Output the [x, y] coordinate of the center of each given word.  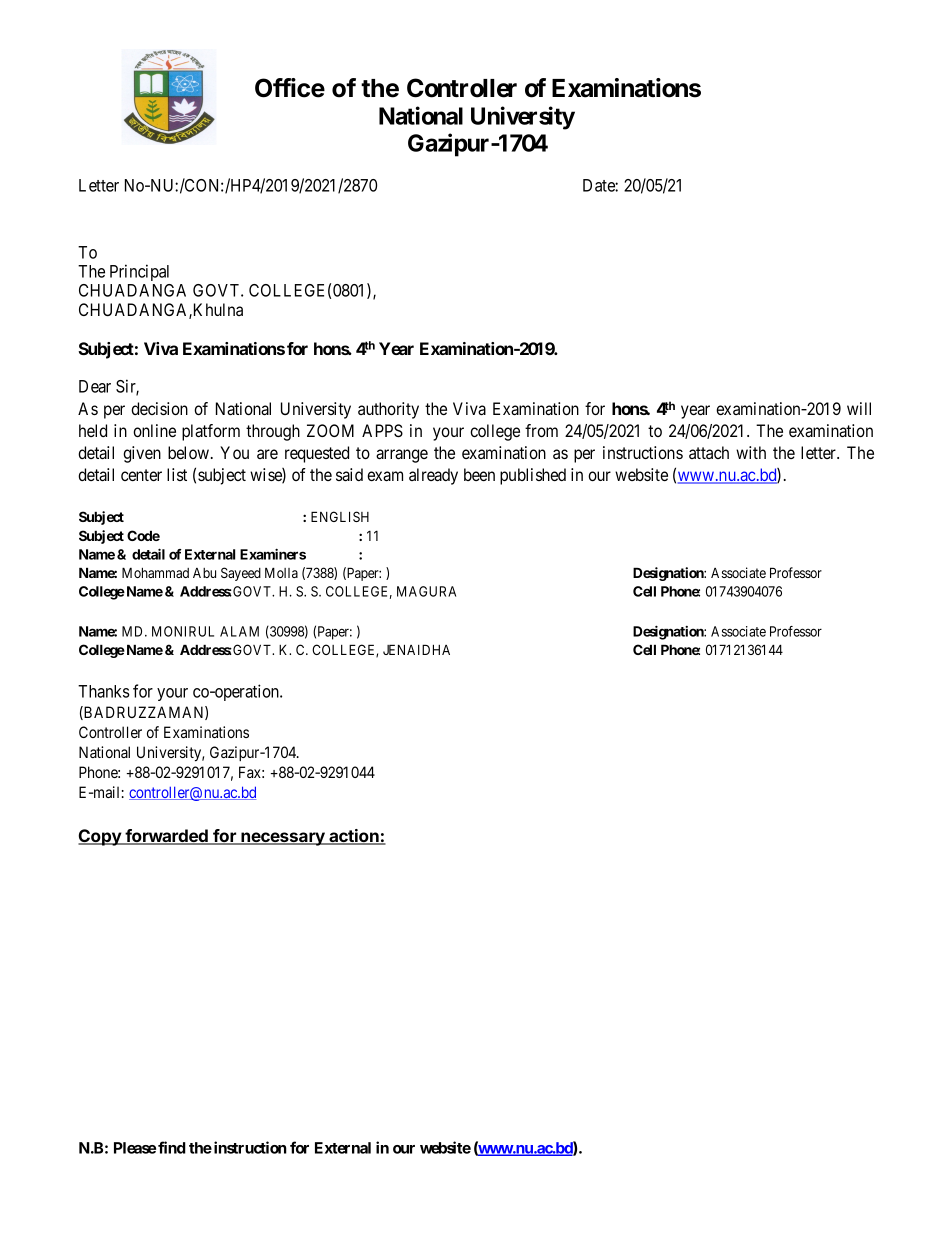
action [354, 837]
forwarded [167, 837]
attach [709, 452]
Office [290, 88]
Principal [139, 272]
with [751, 452]
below [190, 452]
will [859, 408]
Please [135, 1148]
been [479, 474]
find [172, 1147]
